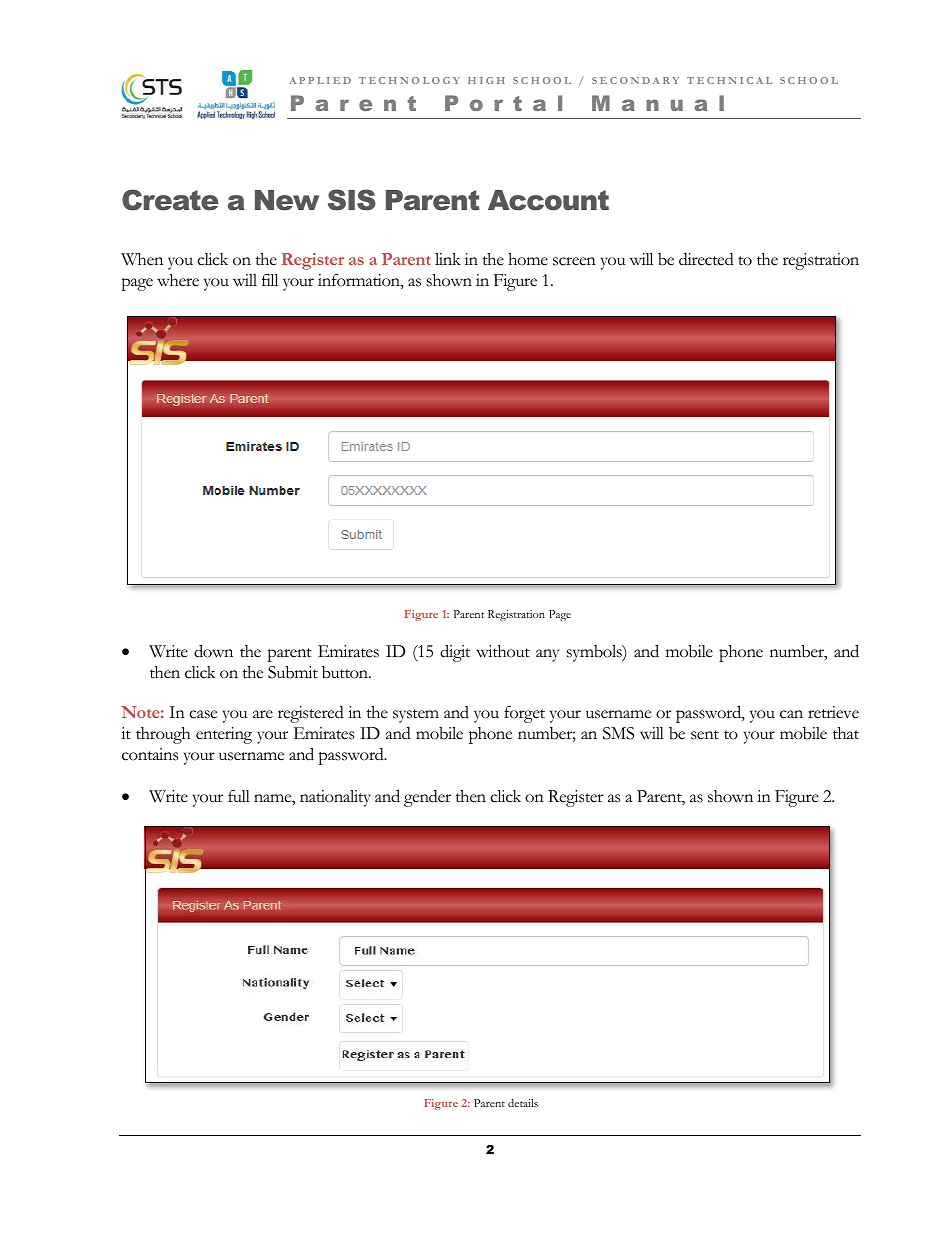 The height and width of the document is (1233, 952). Describe the element at coordinates (705, 735) in the document. I see `sent` at that location.
